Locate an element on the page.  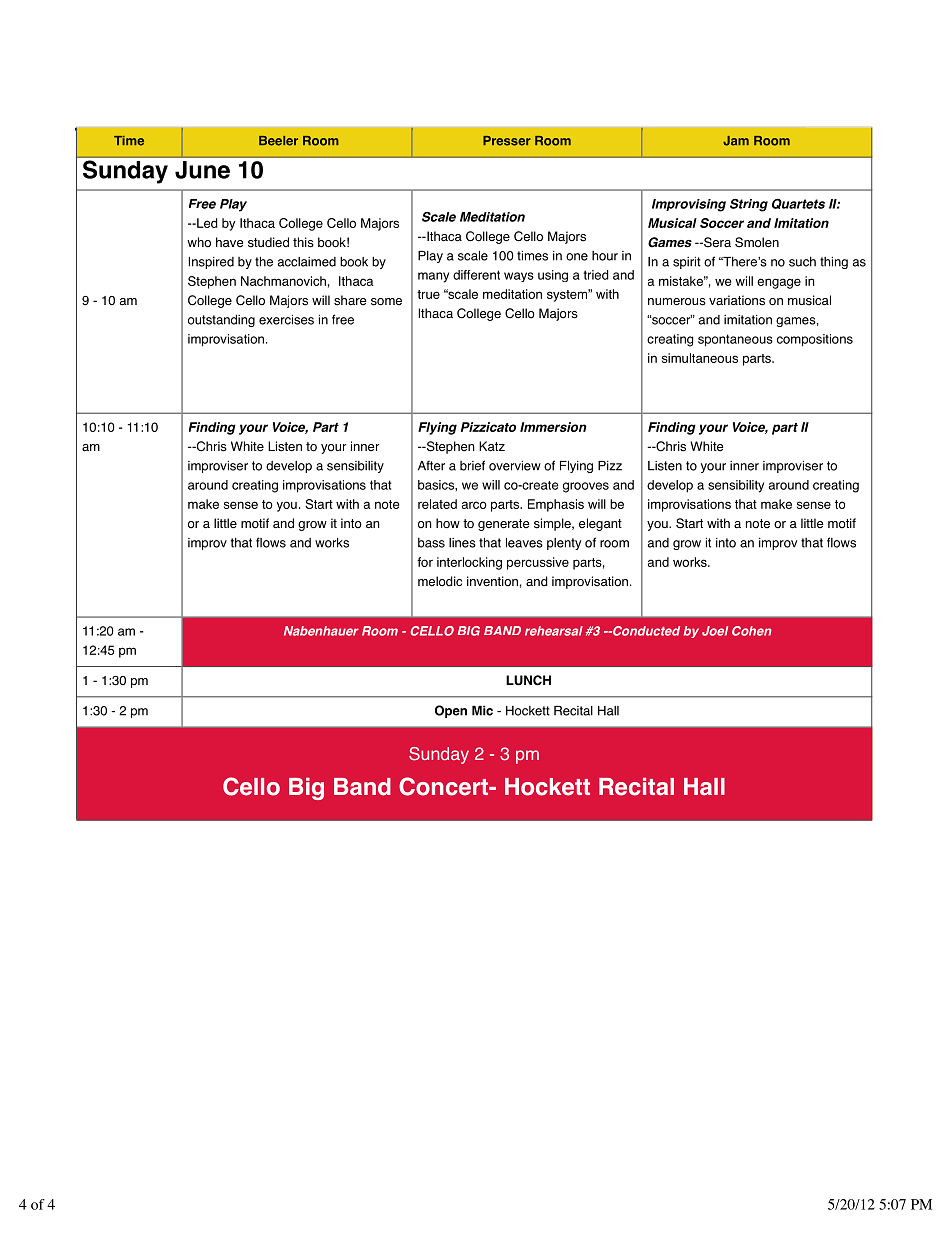
Immersion is located at coordinates (553, 427).
